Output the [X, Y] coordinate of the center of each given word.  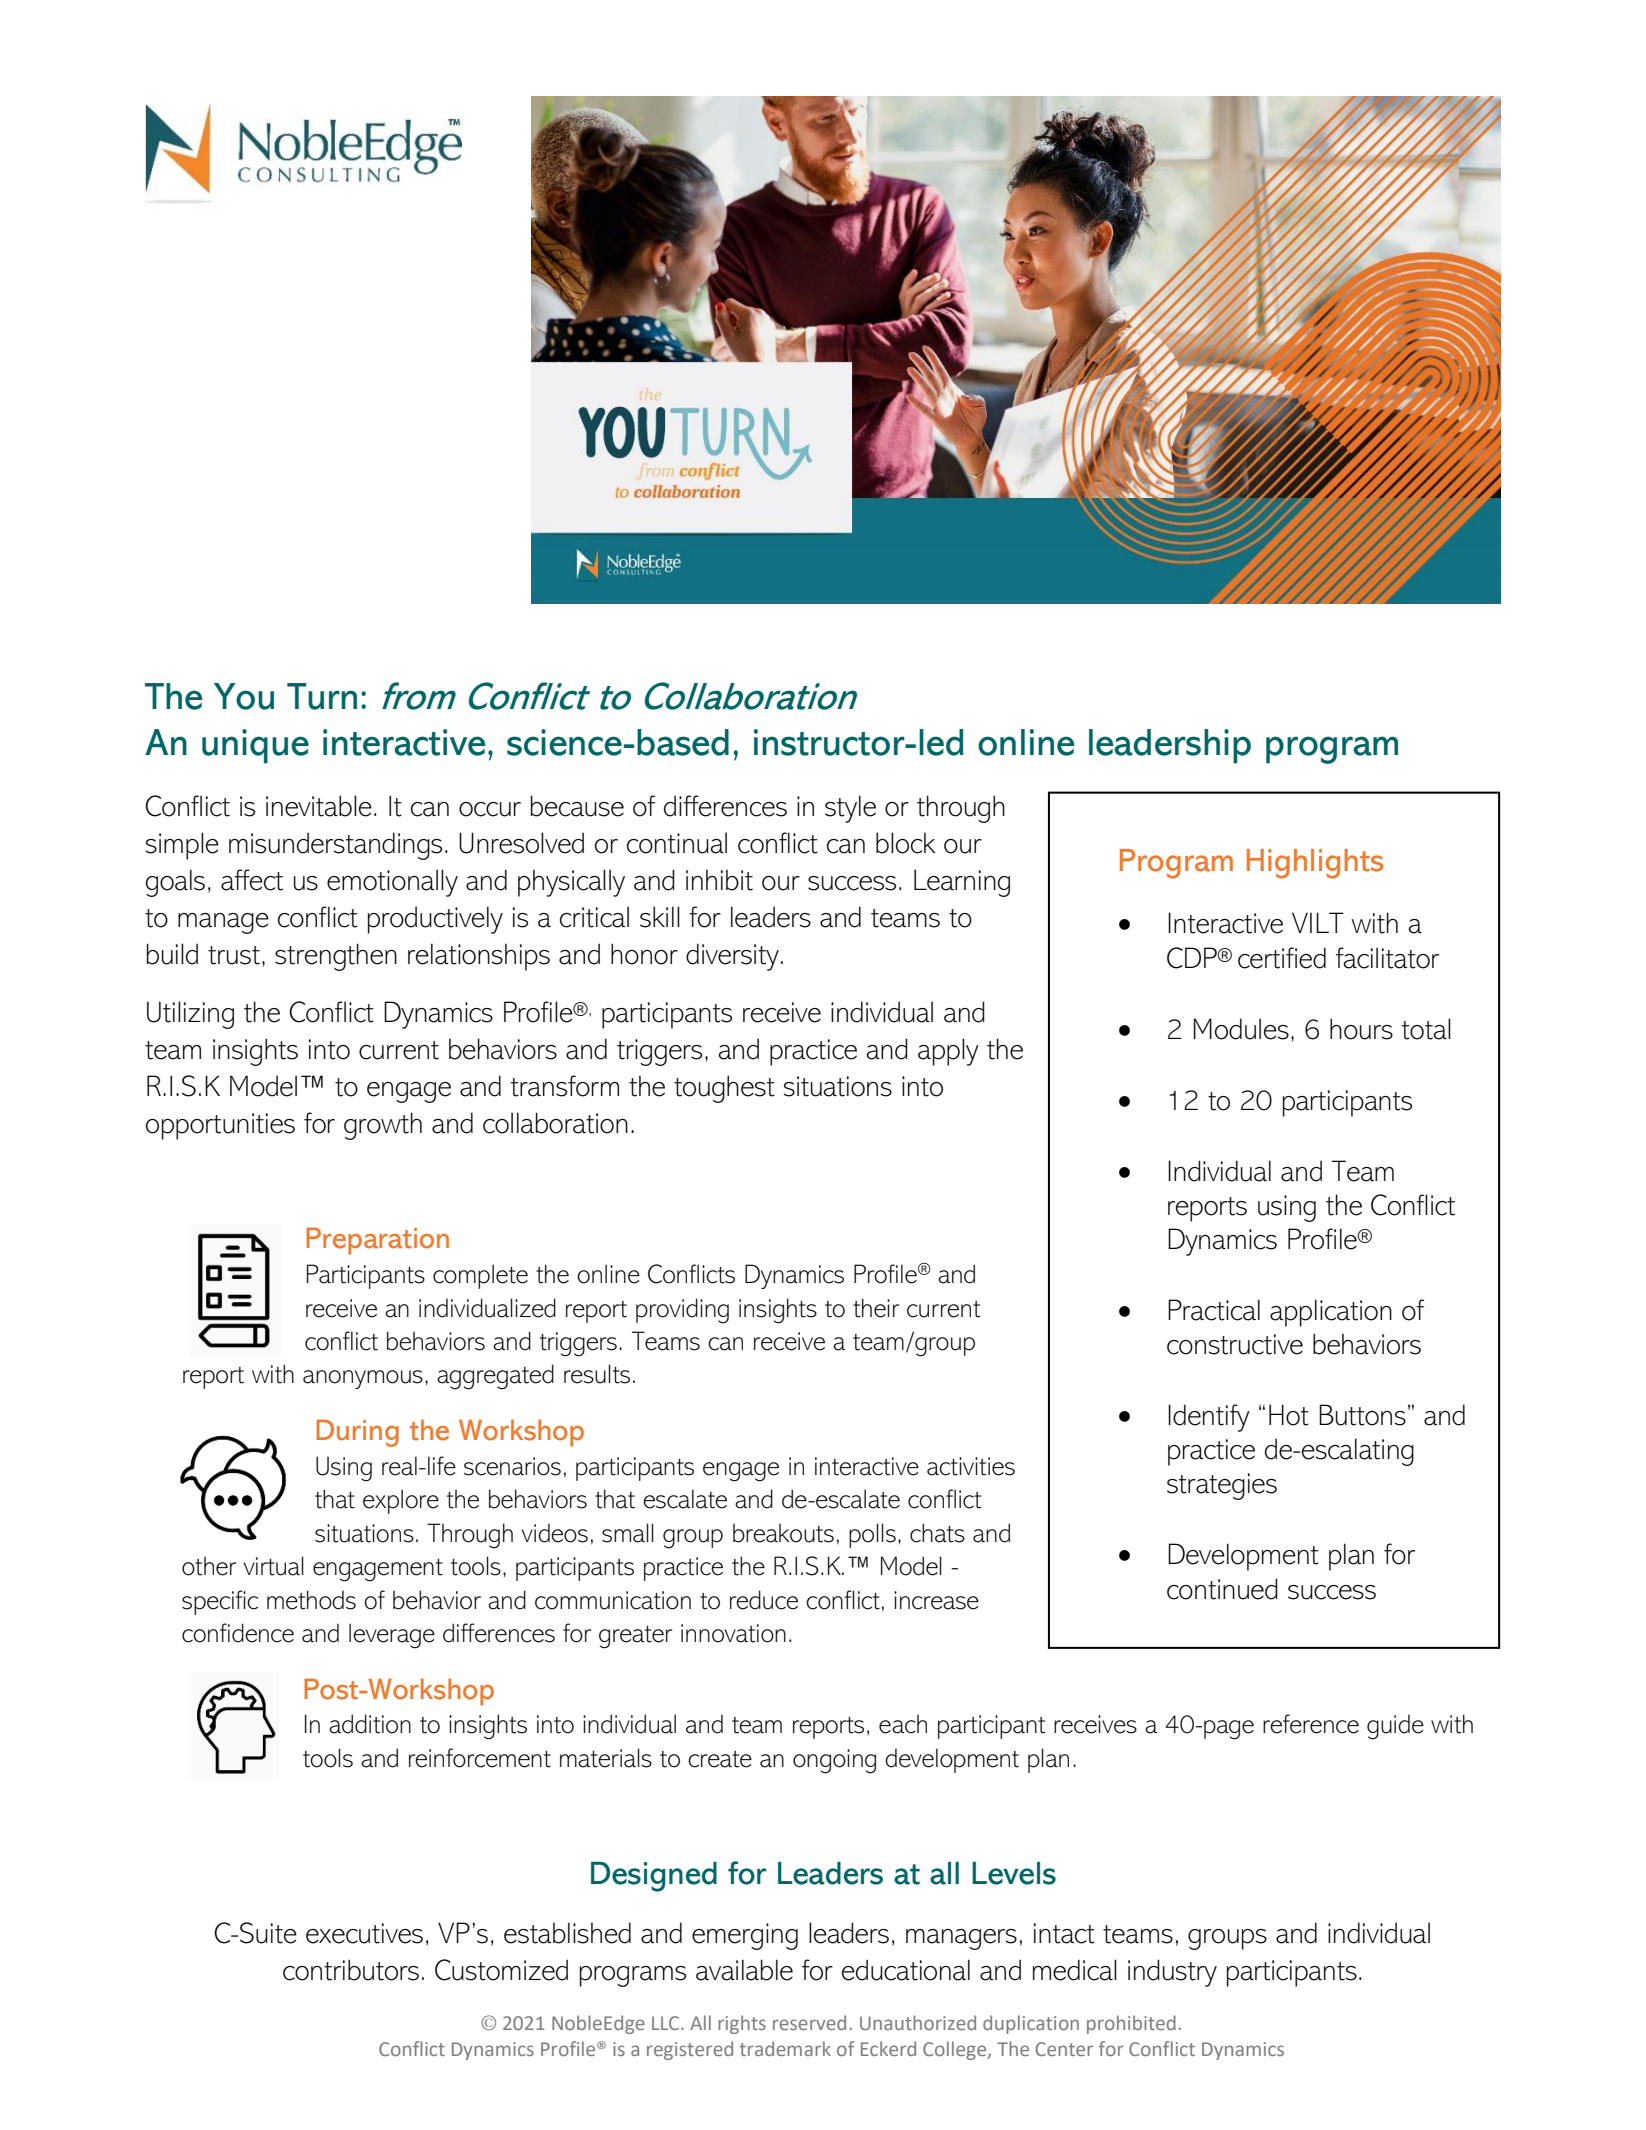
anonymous [363, 1379]
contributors [351, 1970]
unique [255, 746]
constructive [1235, 1344]
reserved [809, 2022]
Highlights [1315, 864]
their [876, 1308]
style [850, 809]
